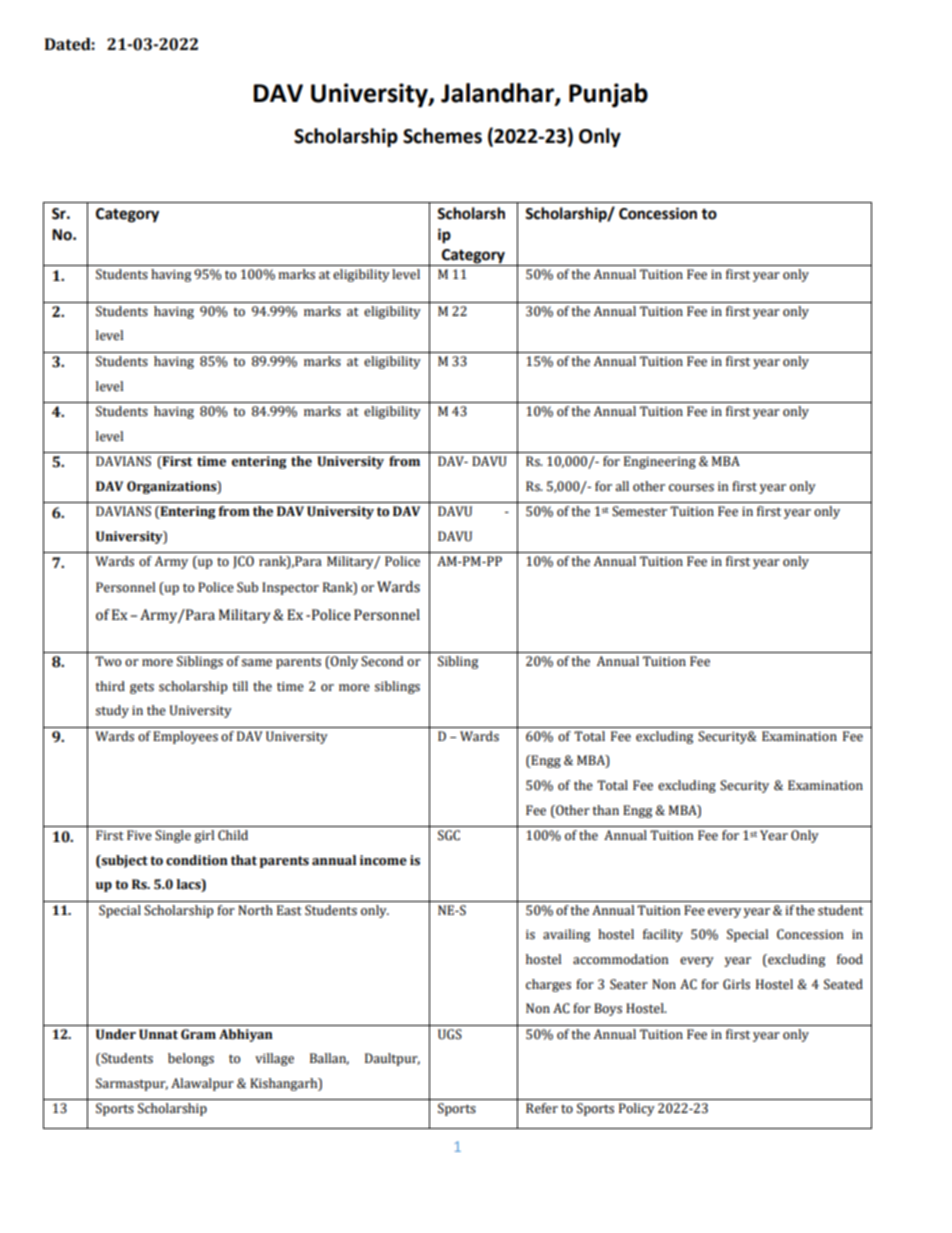 Image resolution: width=952 pixels, height=1233 pixels. Describe the element at coordinates (450, 1034) in the screenshot. I see `UGS` at that location.
